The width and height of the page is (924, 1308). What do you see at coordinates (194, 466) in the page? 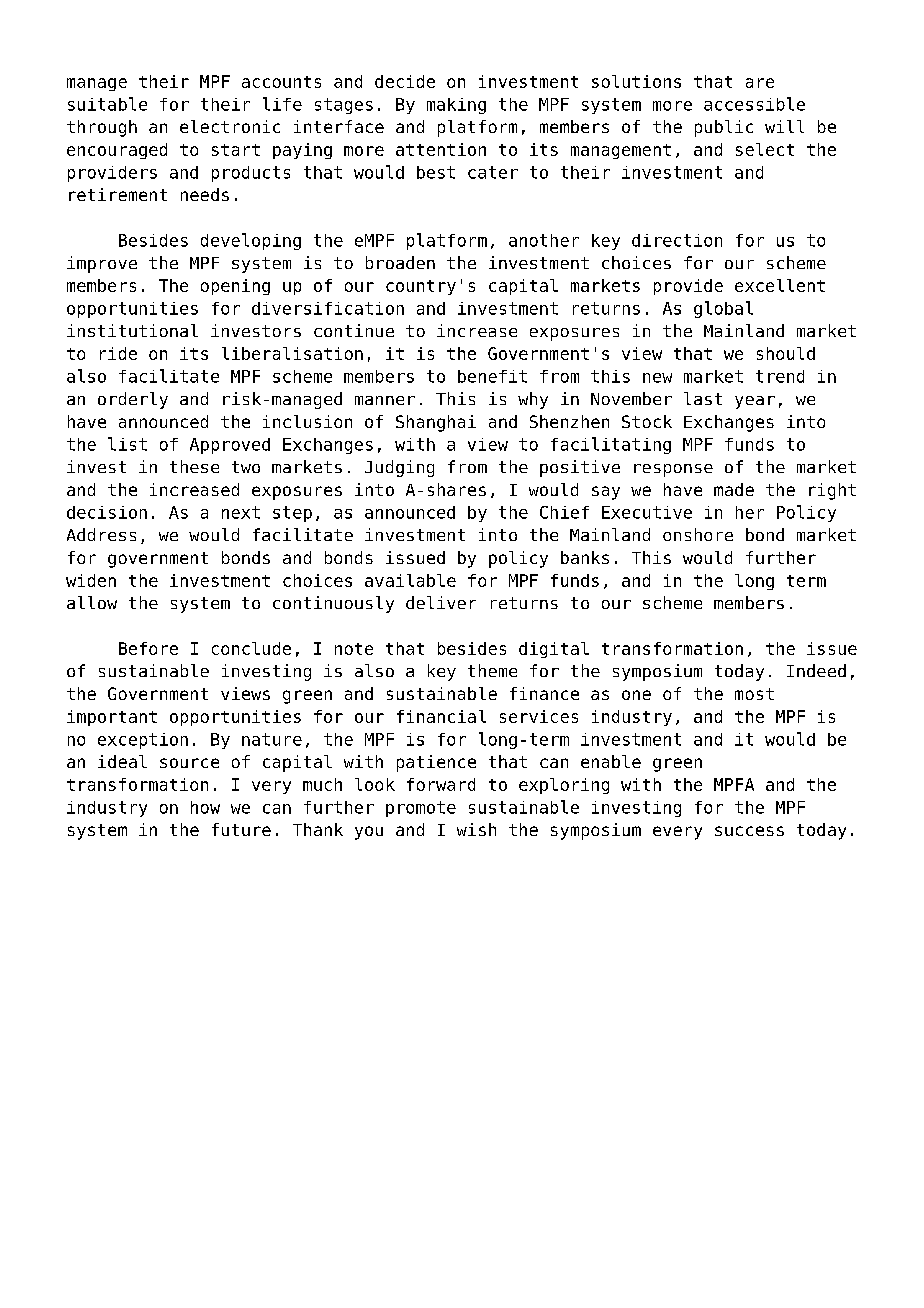
I see `these` at bounding box center [194, 466].
